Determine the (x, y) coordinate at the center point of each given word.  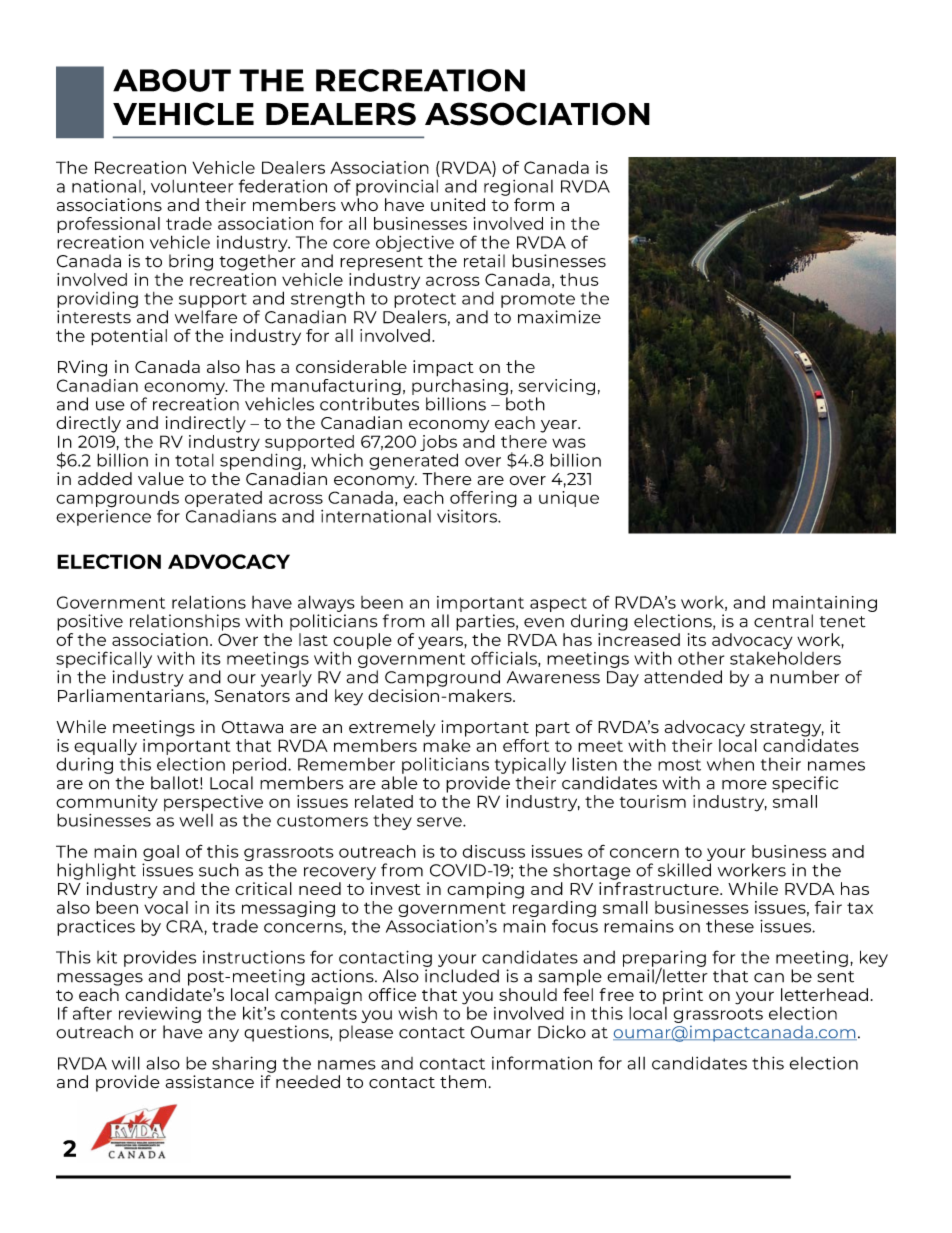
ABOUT (172, 80)
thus (579, 279)
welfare (206, 317)
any (224, 1035)
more (744, 785)
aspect (558, 604)
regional (518, 188)
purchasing (460, 387)
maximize (559, 317)
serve (440, 822)
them (463, 1082)
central (783, 621)
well (196, 819)
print (683, 996)
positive (90, 622)
